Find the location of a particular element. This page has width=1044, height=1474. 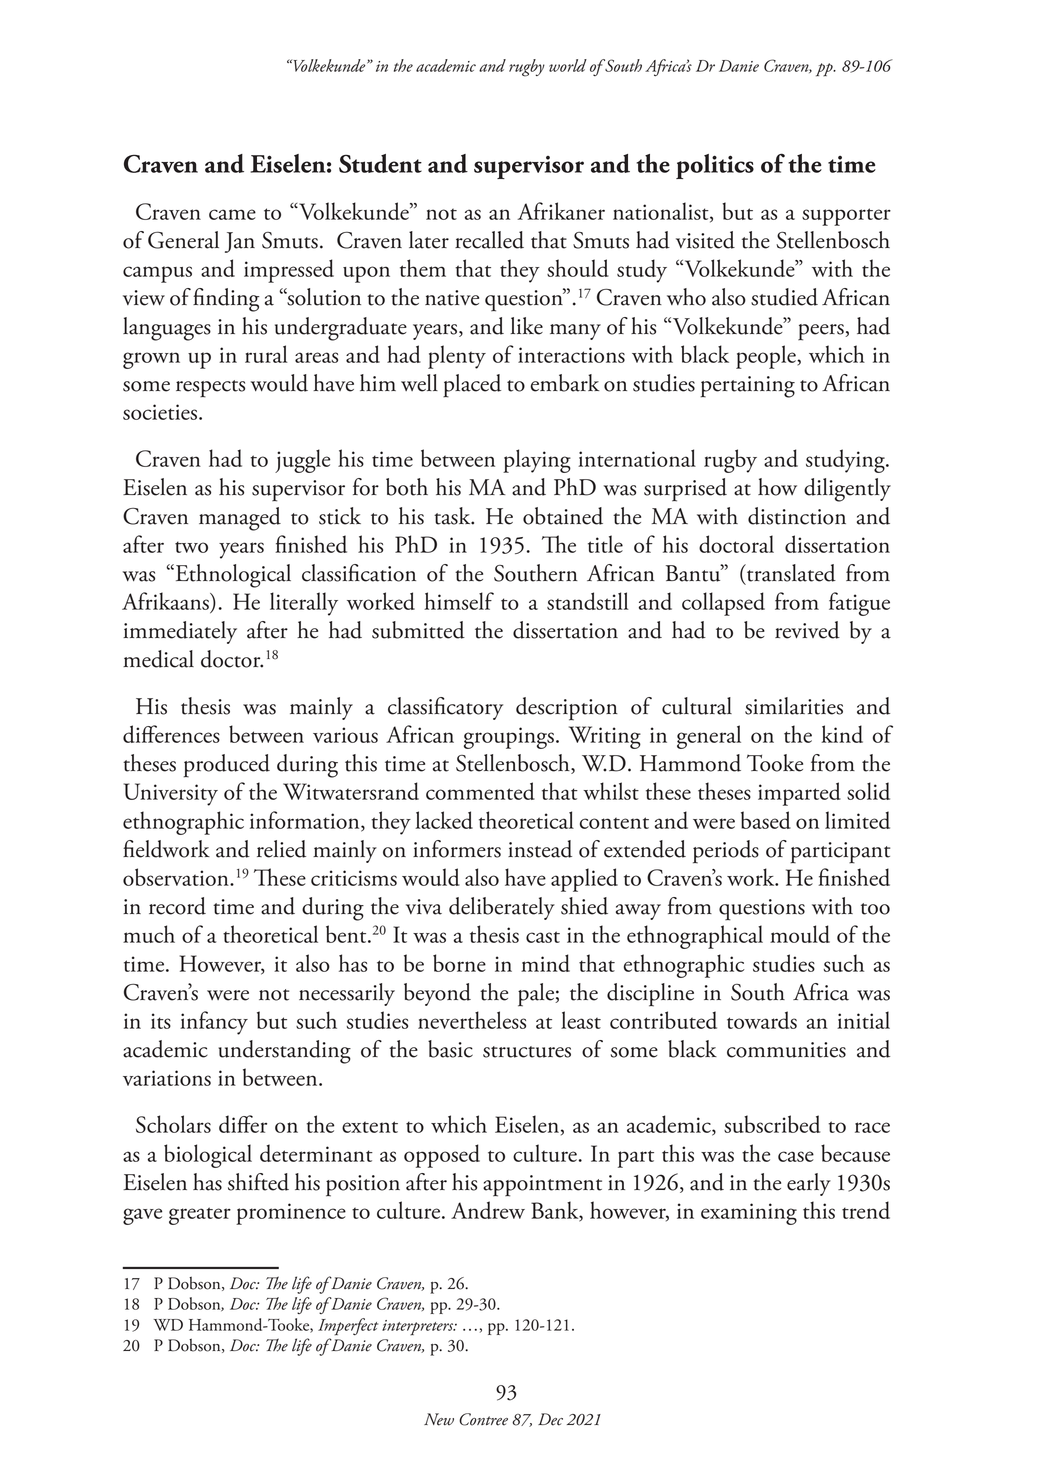

world is located at coordinates (568, 65).
